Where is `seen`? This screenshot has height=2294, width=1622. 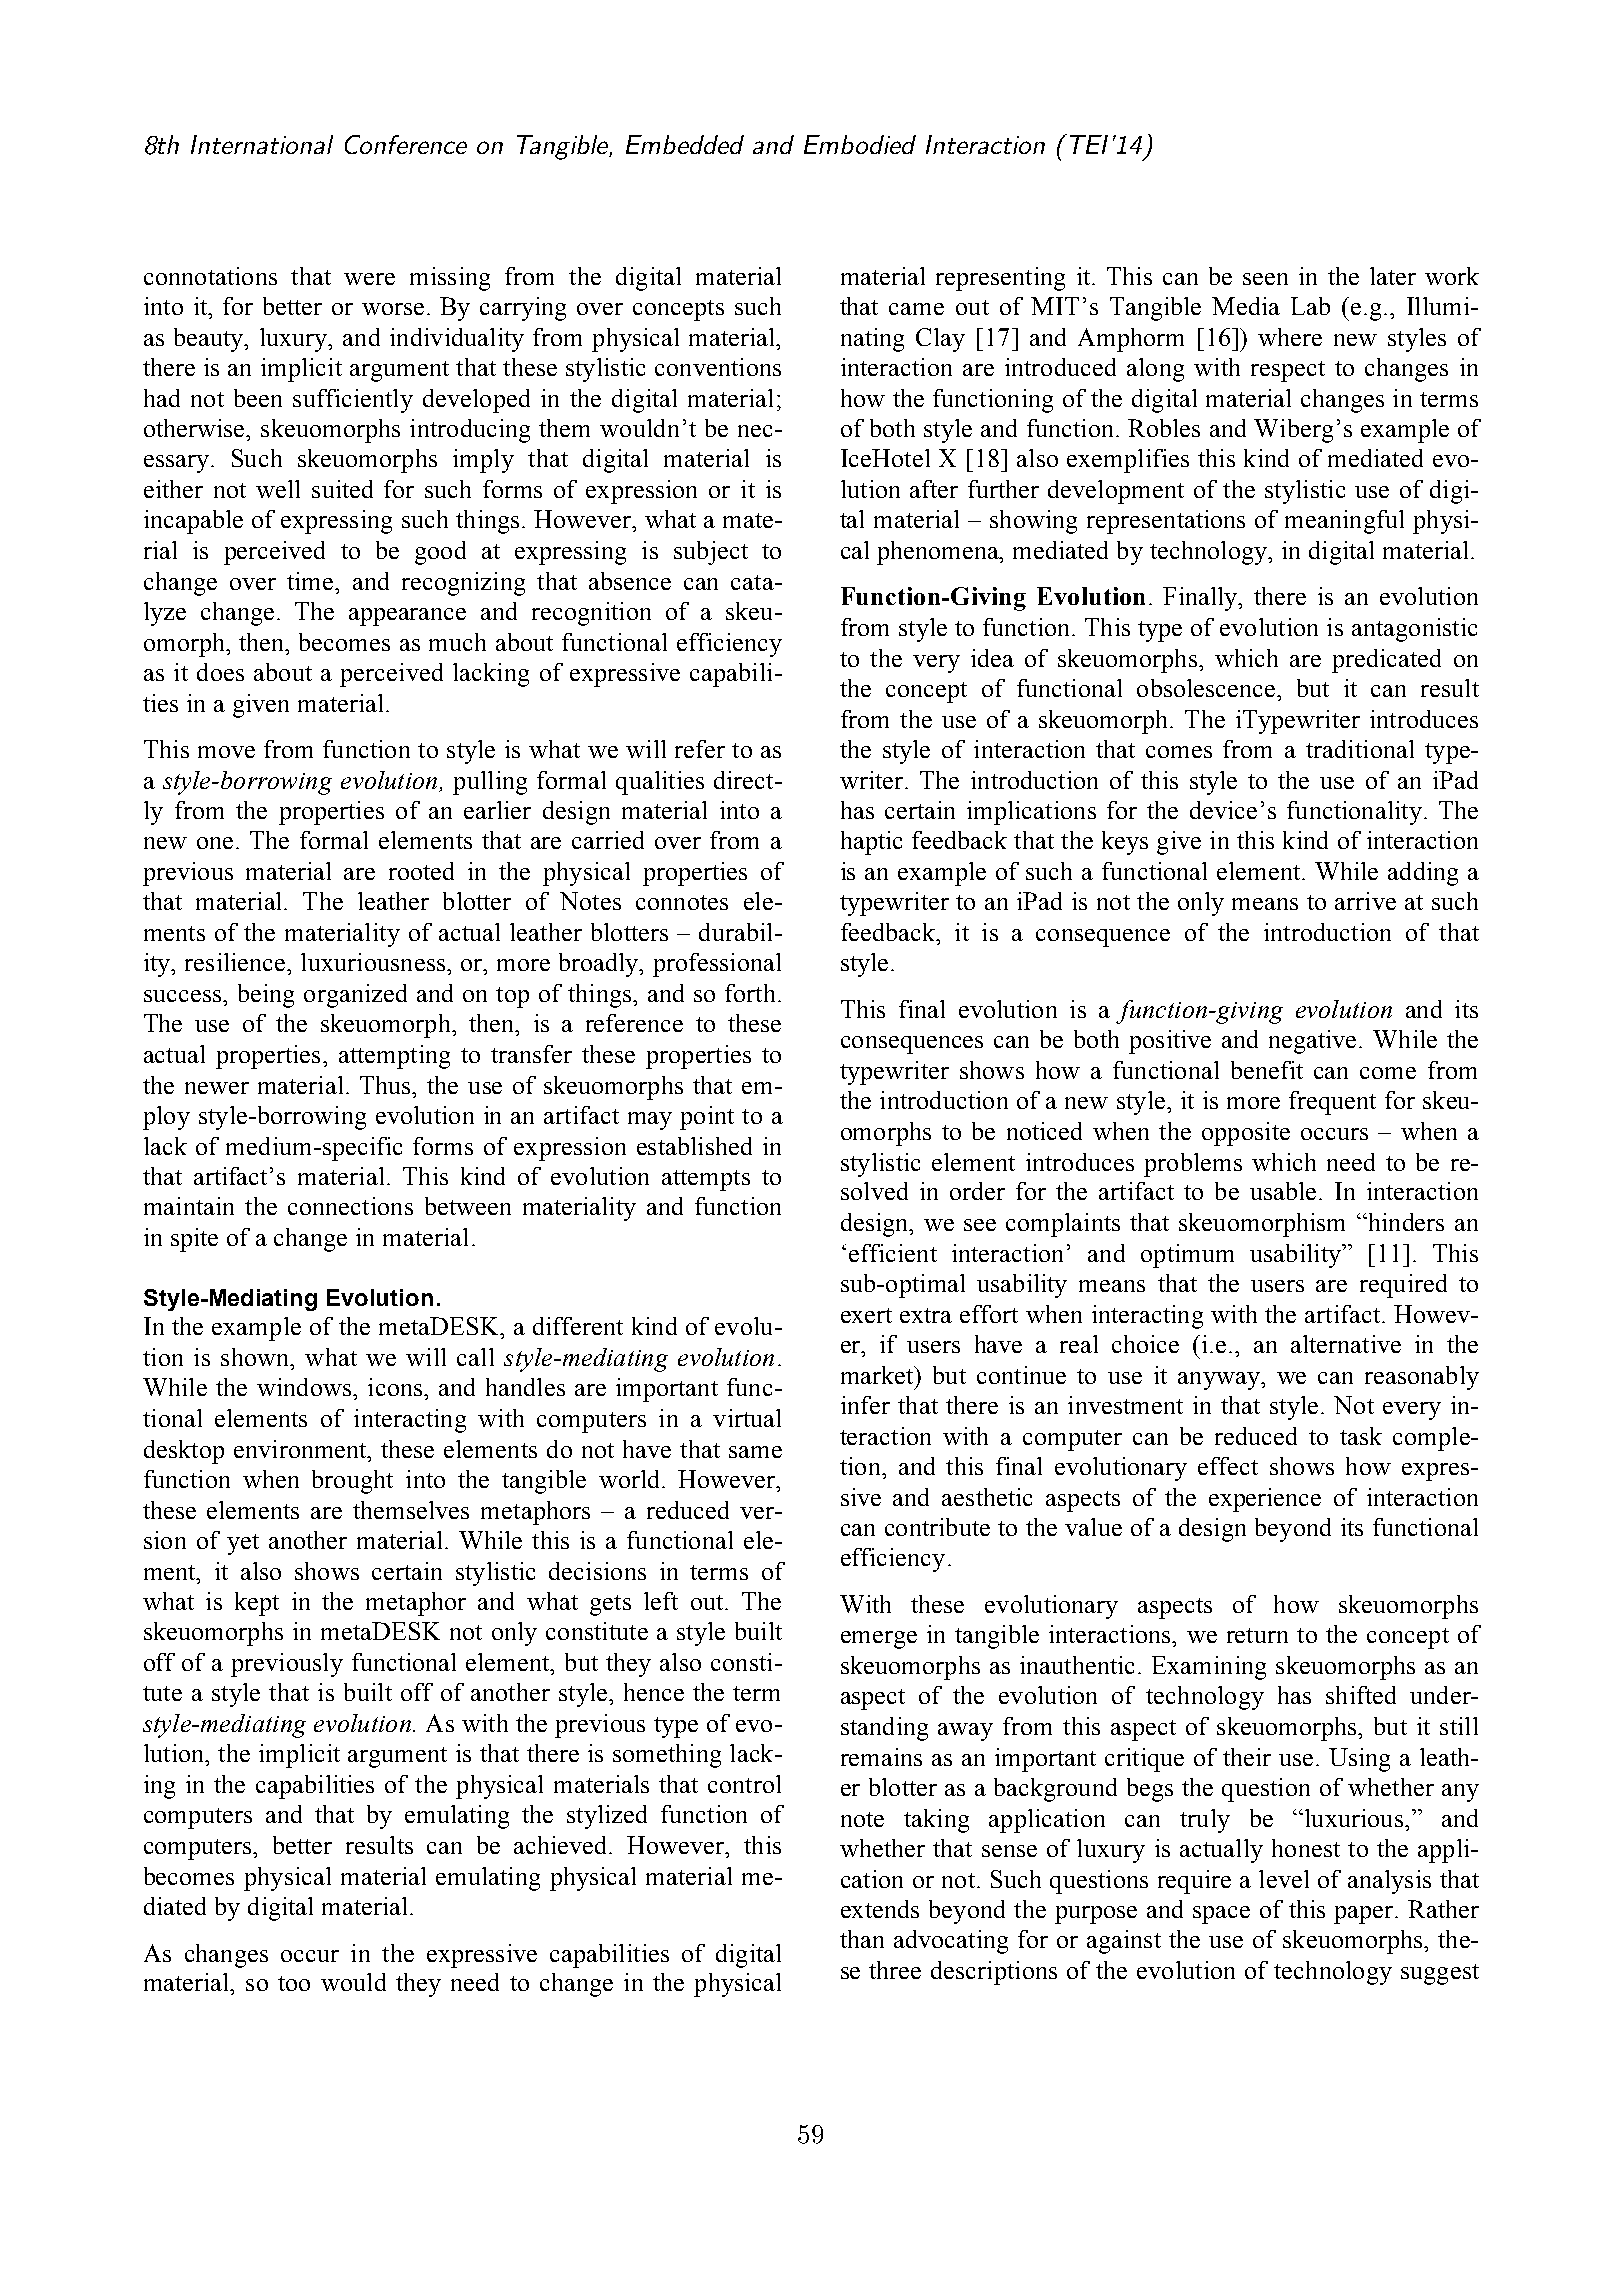
seen is located at coordinates (1265, 279).
